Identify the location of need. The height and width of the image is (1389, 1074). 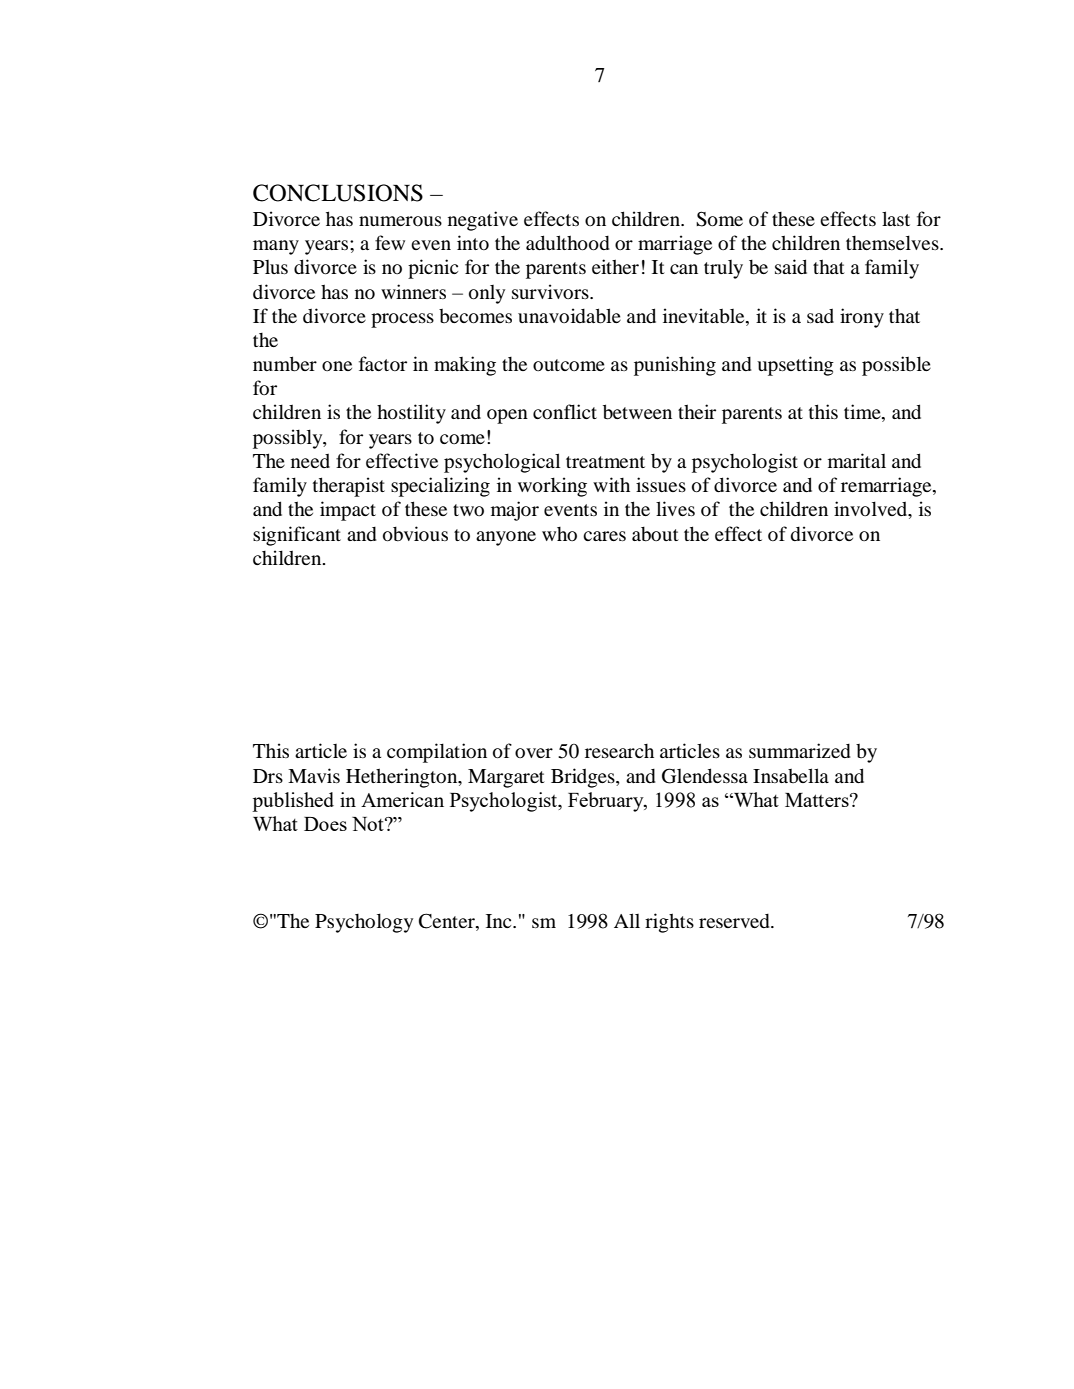
(310, 460).
